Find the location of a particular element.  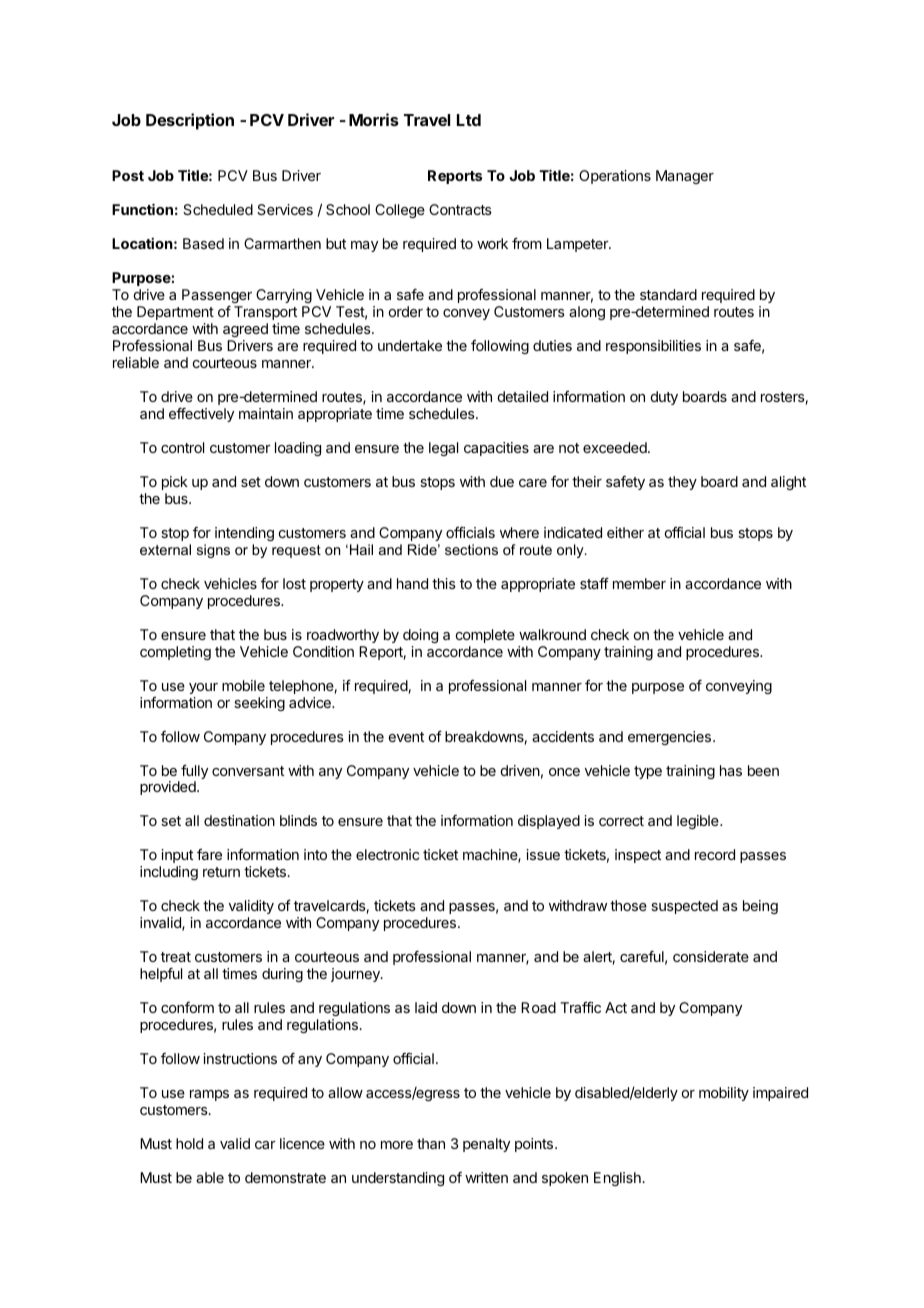

electronic is located at coordinates (387, 854).
